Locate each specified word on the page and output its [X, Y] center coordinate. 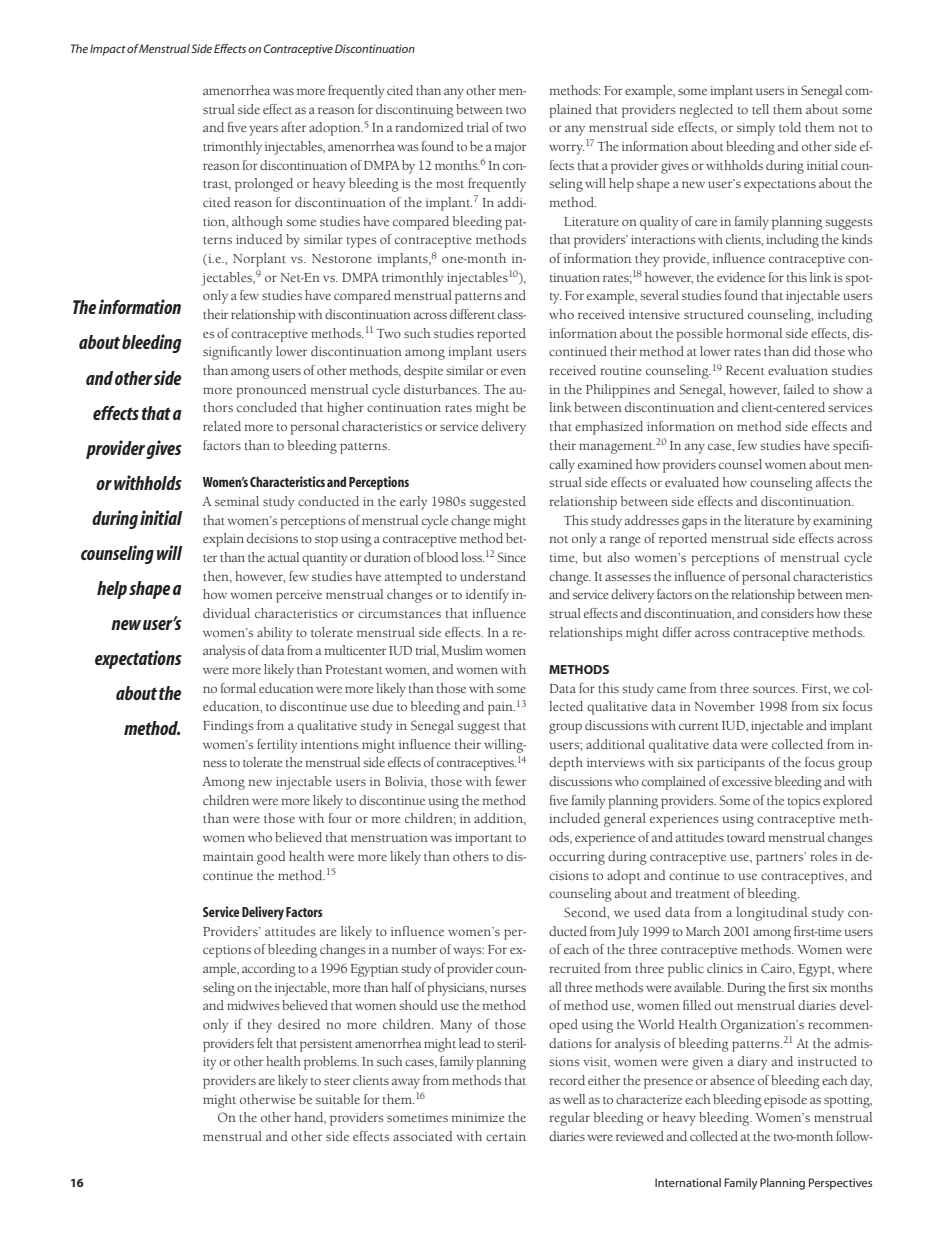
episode [785, 1101]
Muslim [462, 650]
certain [506, 1136]
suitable [338, 1099]
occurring [577, 858]
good [271, 858]
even [513, 371]
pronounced [271, 391]
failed [799, 389]
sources [775, 689]
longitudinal [771, 914]
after [293, 127]
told [790, 127]
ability [274, 634]
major [510, 148]
